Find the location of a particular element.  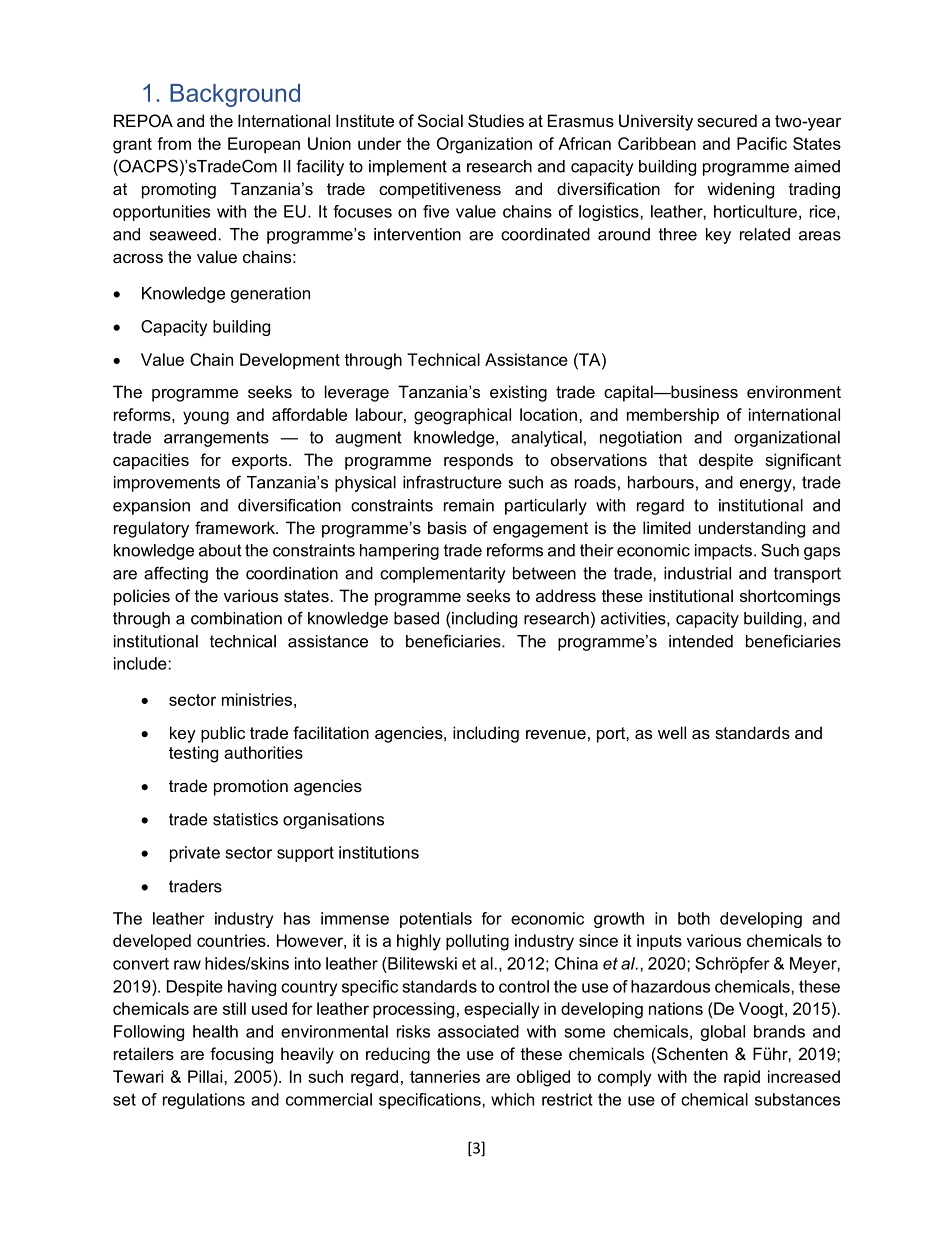

revenue is located at coordinates (556, 734).
